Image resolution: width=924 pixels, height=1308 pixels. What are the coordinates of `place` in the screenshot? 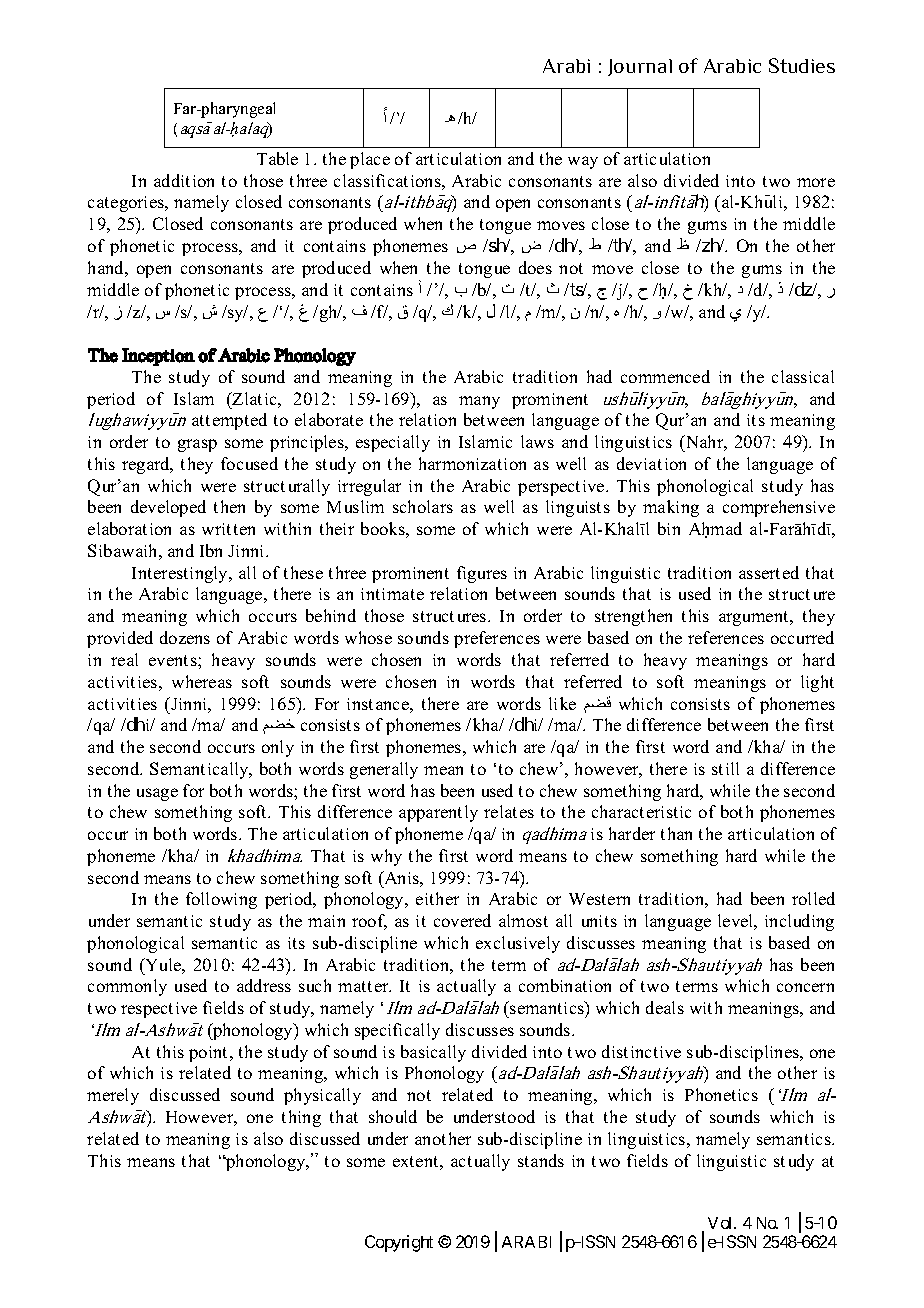 It's located at (370, 160).
